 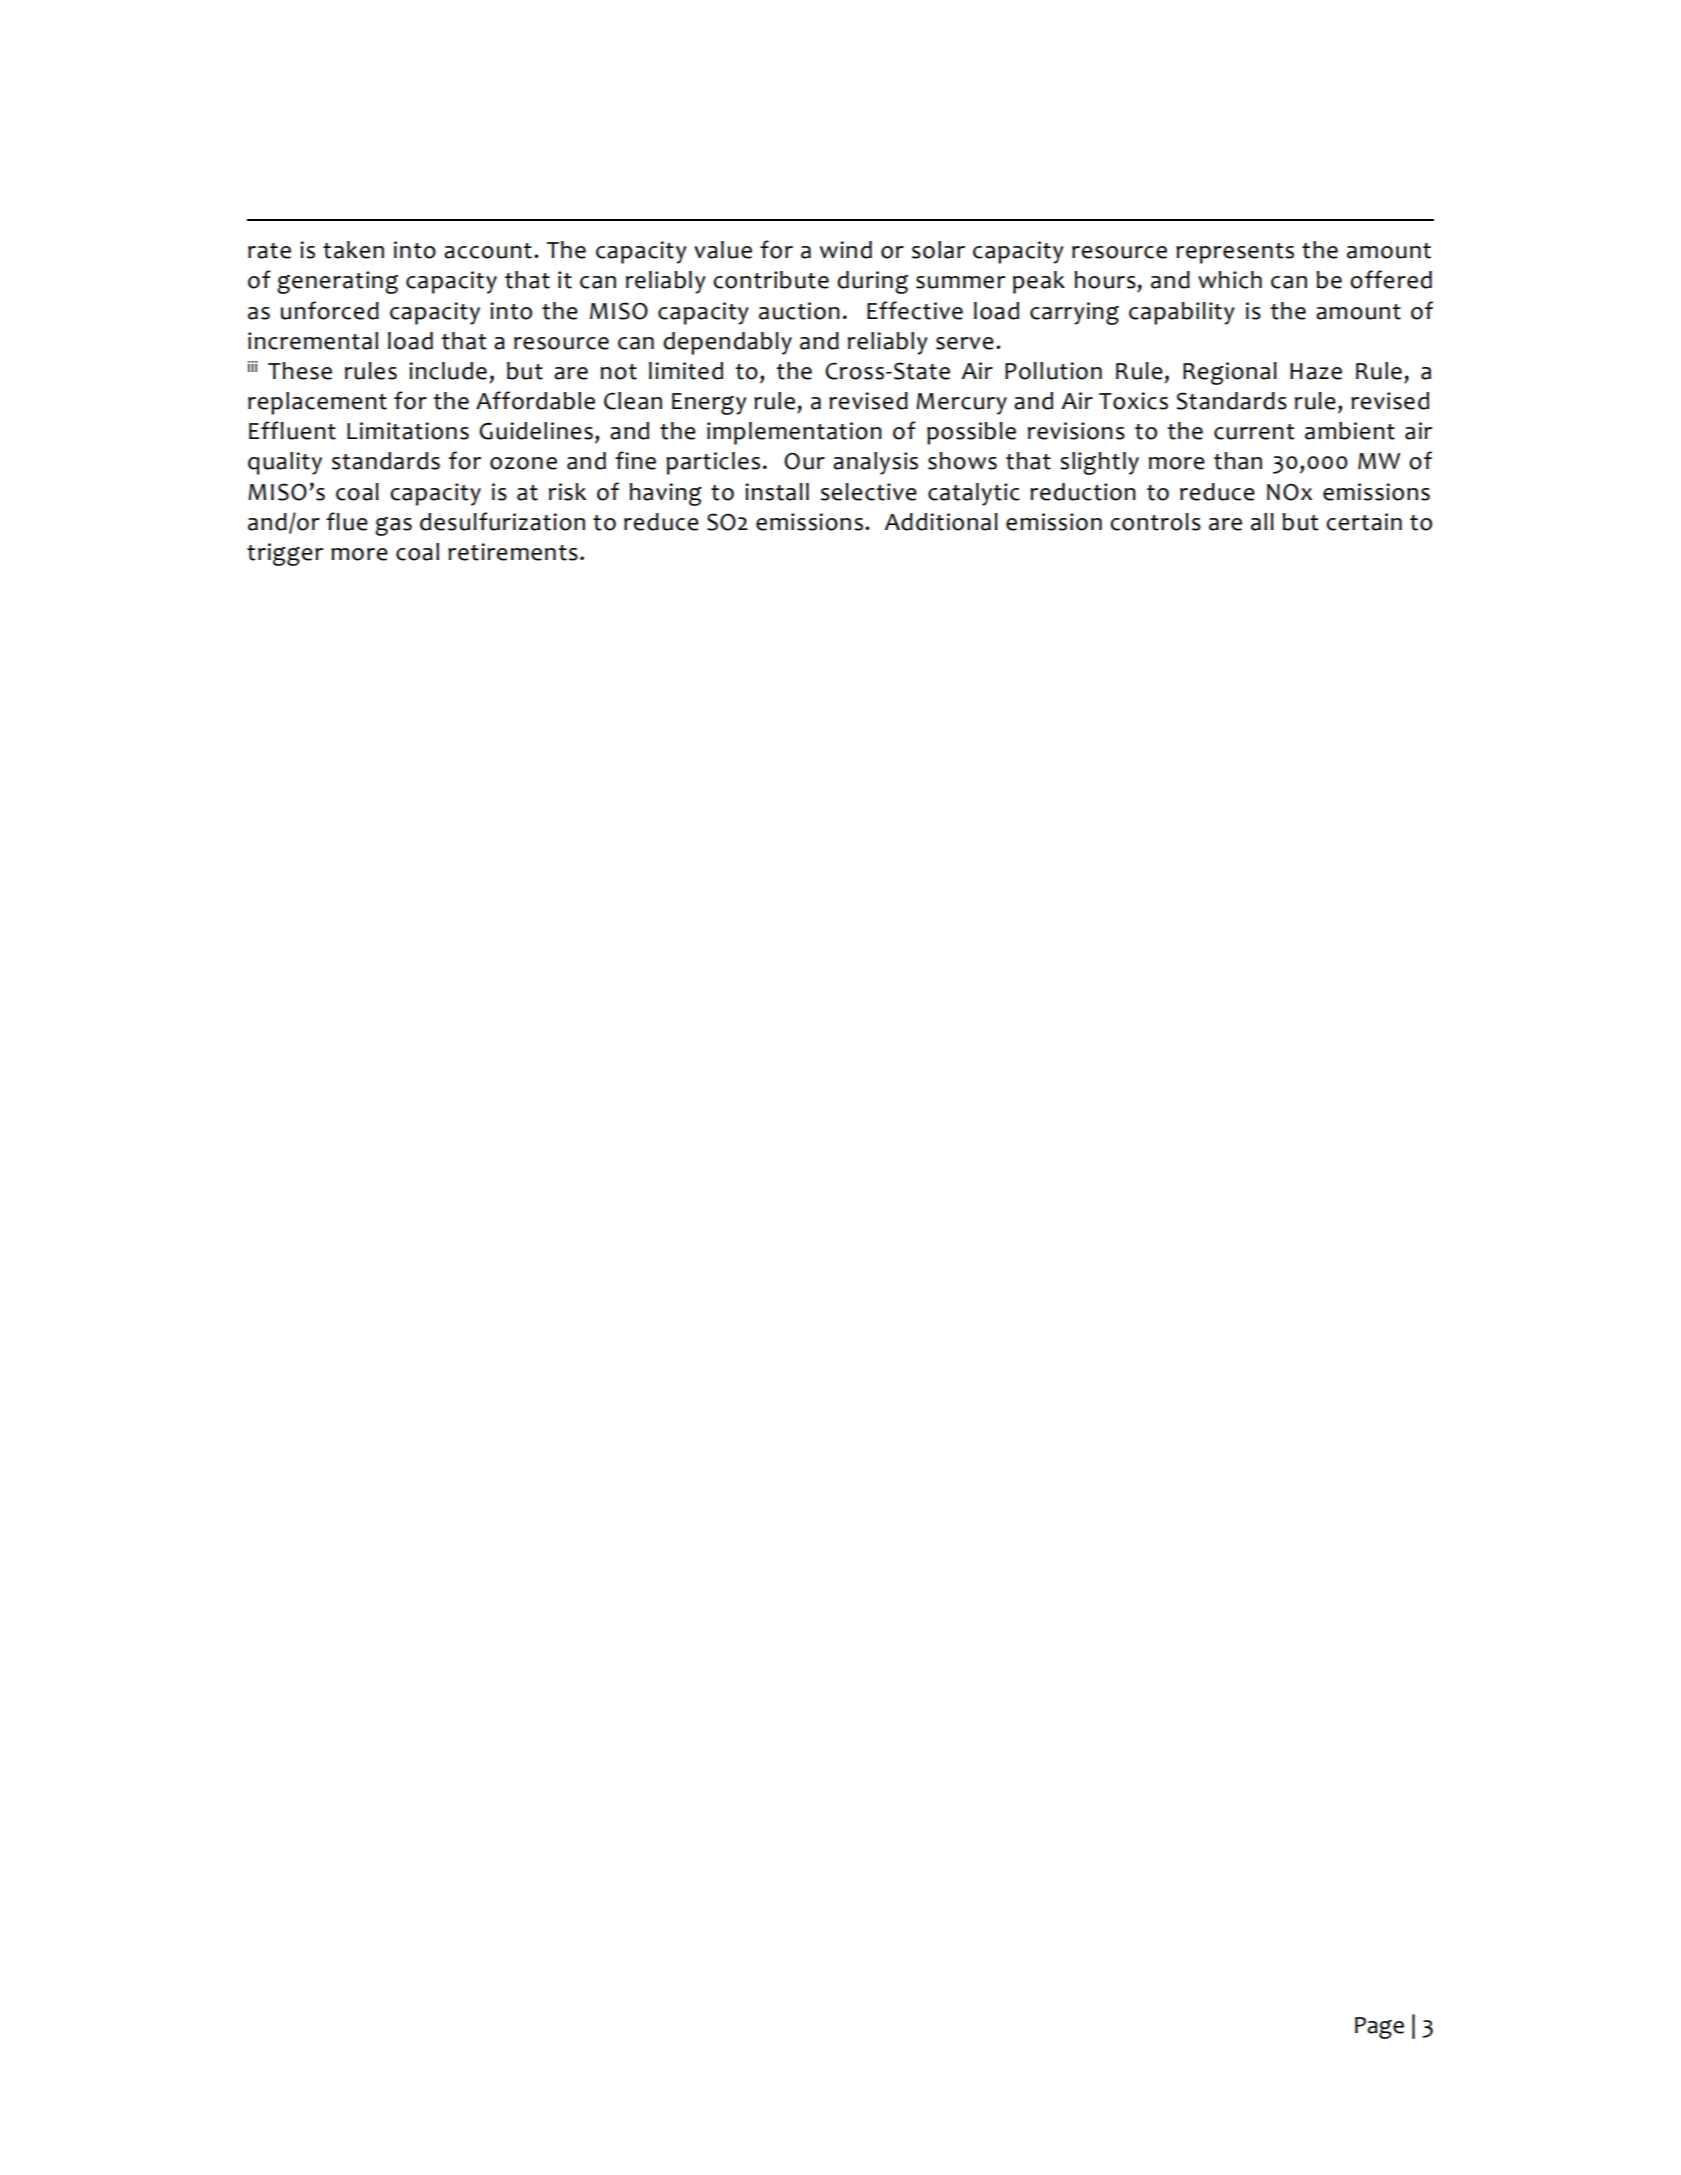 What do you see at coordinates (799, 311) in the screenshot?
I see `auction` at bounding box center [799, 311].
